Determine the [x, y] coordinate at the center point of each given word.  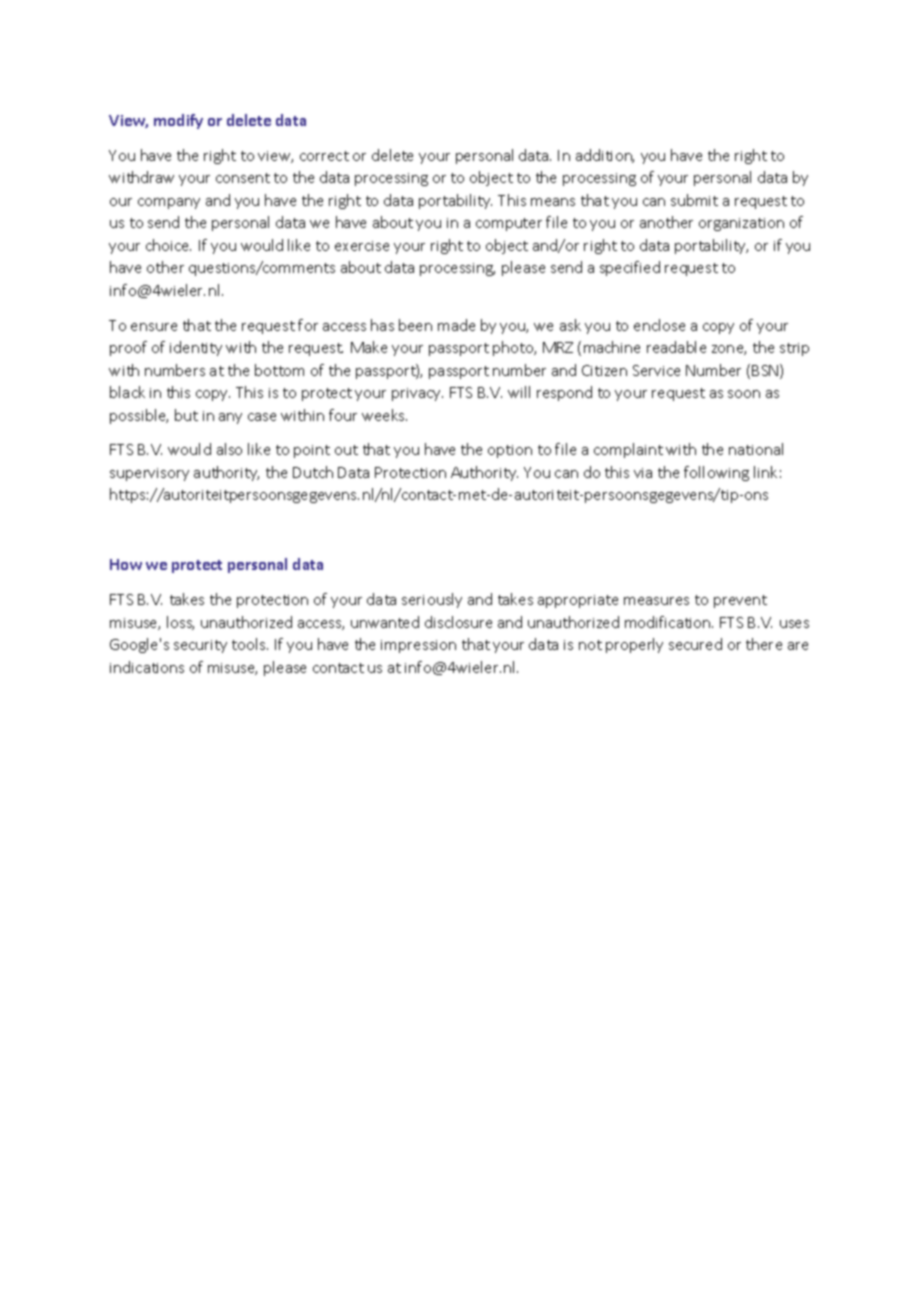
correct [324, 156]
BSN [766, 371]
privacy [417, 394]
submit [694, 200]
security [200, 646]
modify [178, 121]
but [186, 415]
